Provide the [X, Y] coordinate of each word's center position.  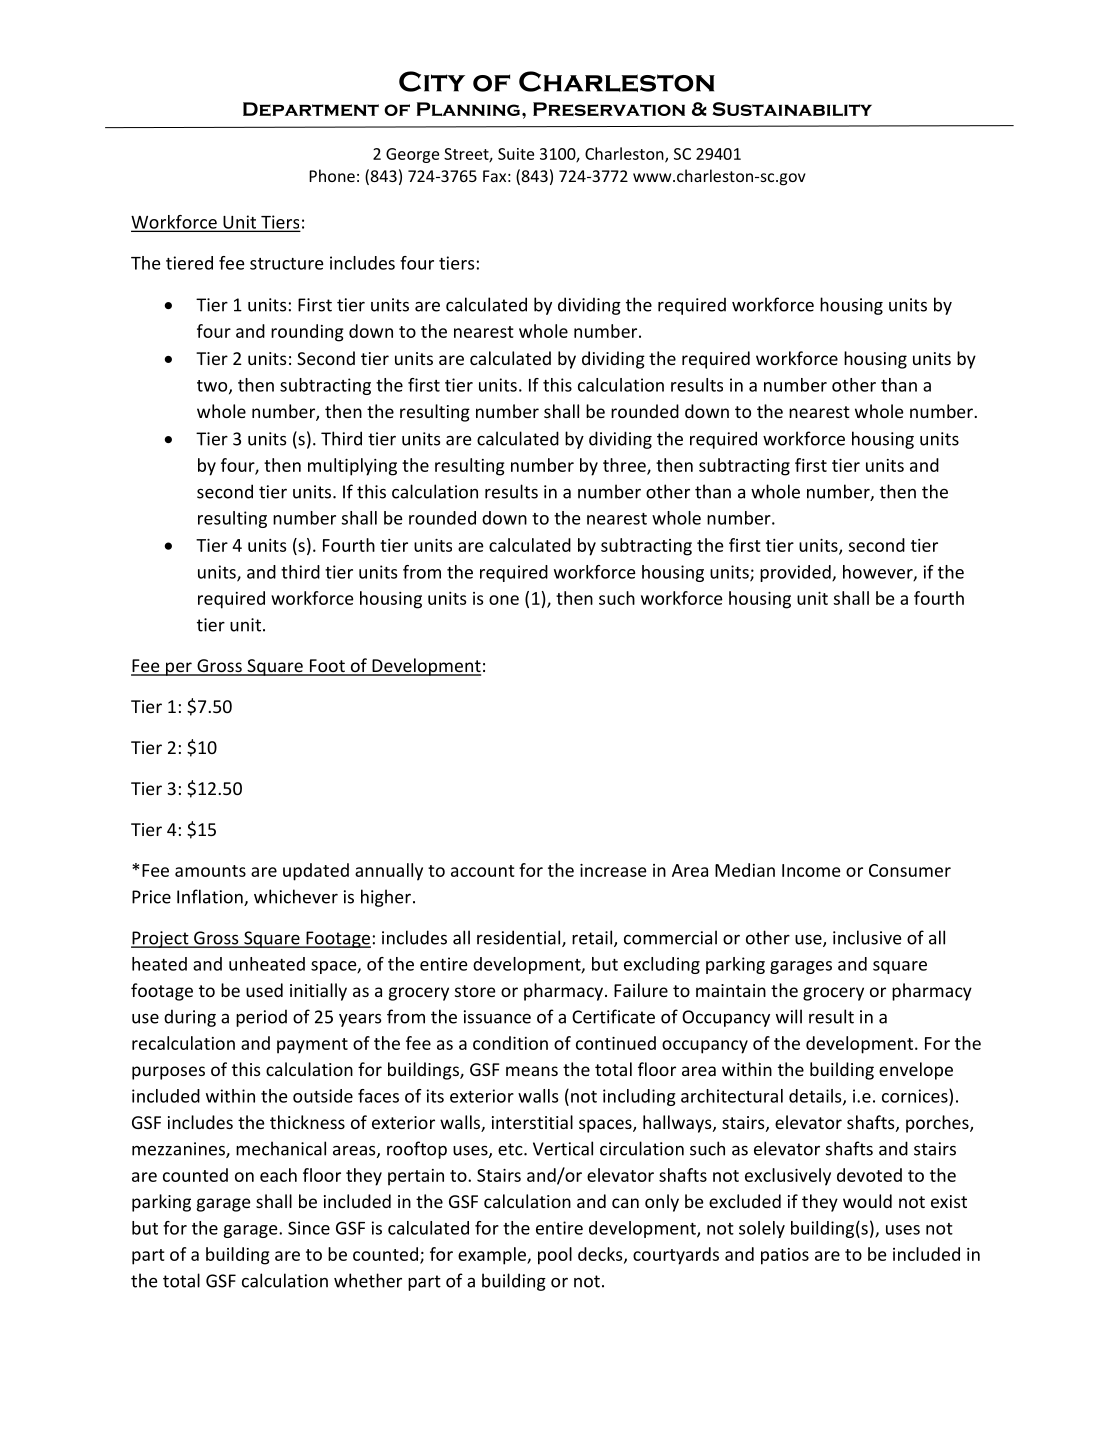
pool [555, 1256]
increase [613, 870]
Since [309, 1228]
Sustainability [792, 109]
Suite [516, 154]
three [625, 466]
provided [796, 573]
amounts [210, 871]
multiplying [352, 467]
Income [811, 870]
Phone [332, 175]
